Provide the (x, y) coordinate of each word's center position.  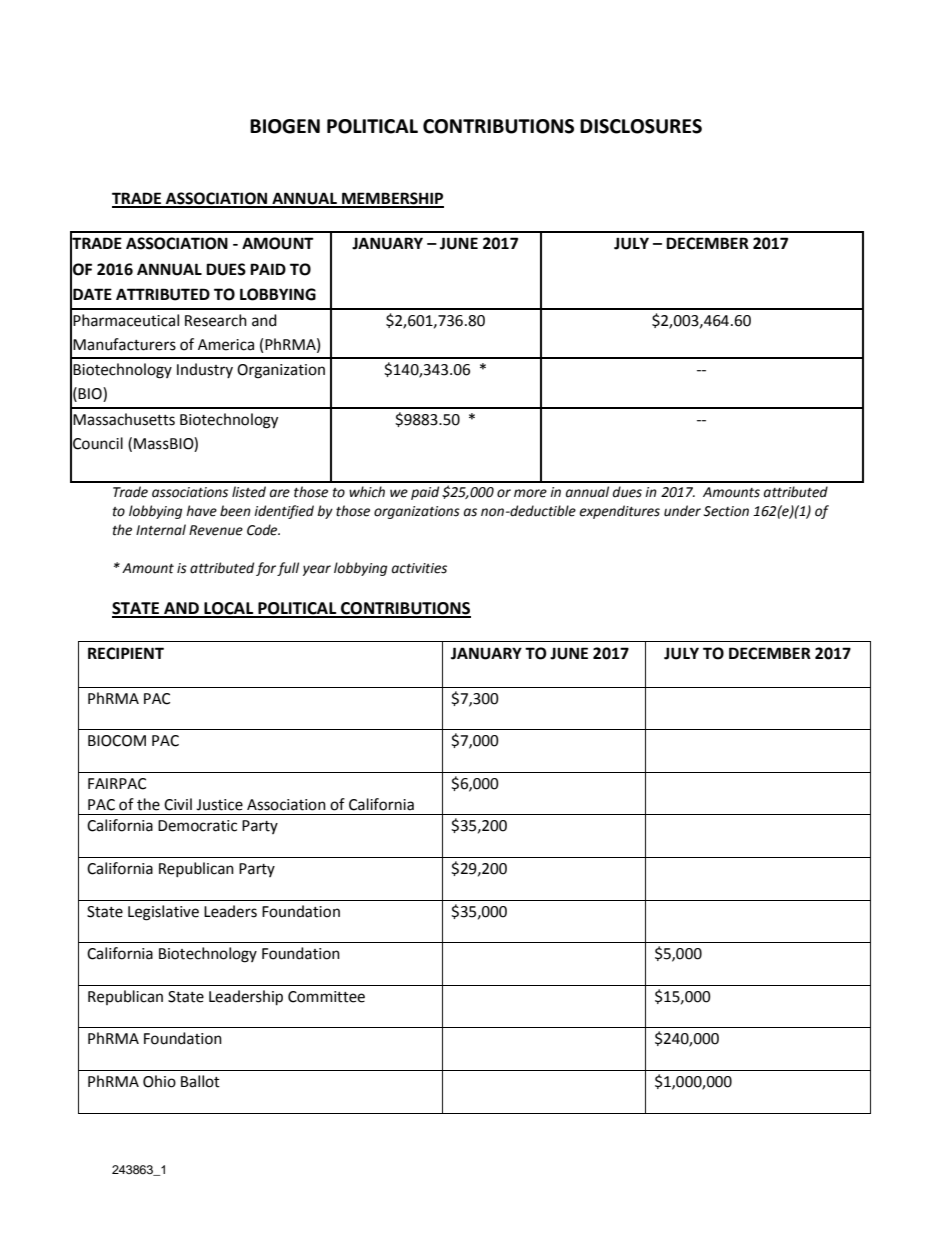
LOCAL (229, 609)
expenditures (619, 512)
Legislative (163, 913)
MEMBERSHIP (392, 199)
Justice (219, 805)
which (367, 492)
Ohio (159, 1081)
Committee (326, 997)
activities (419, 568)
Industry (205, 370)
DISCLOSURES (641, 126)
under (682, 511)
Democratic (197, 826)
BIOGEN (285, 126)
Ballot (200, 1081)
